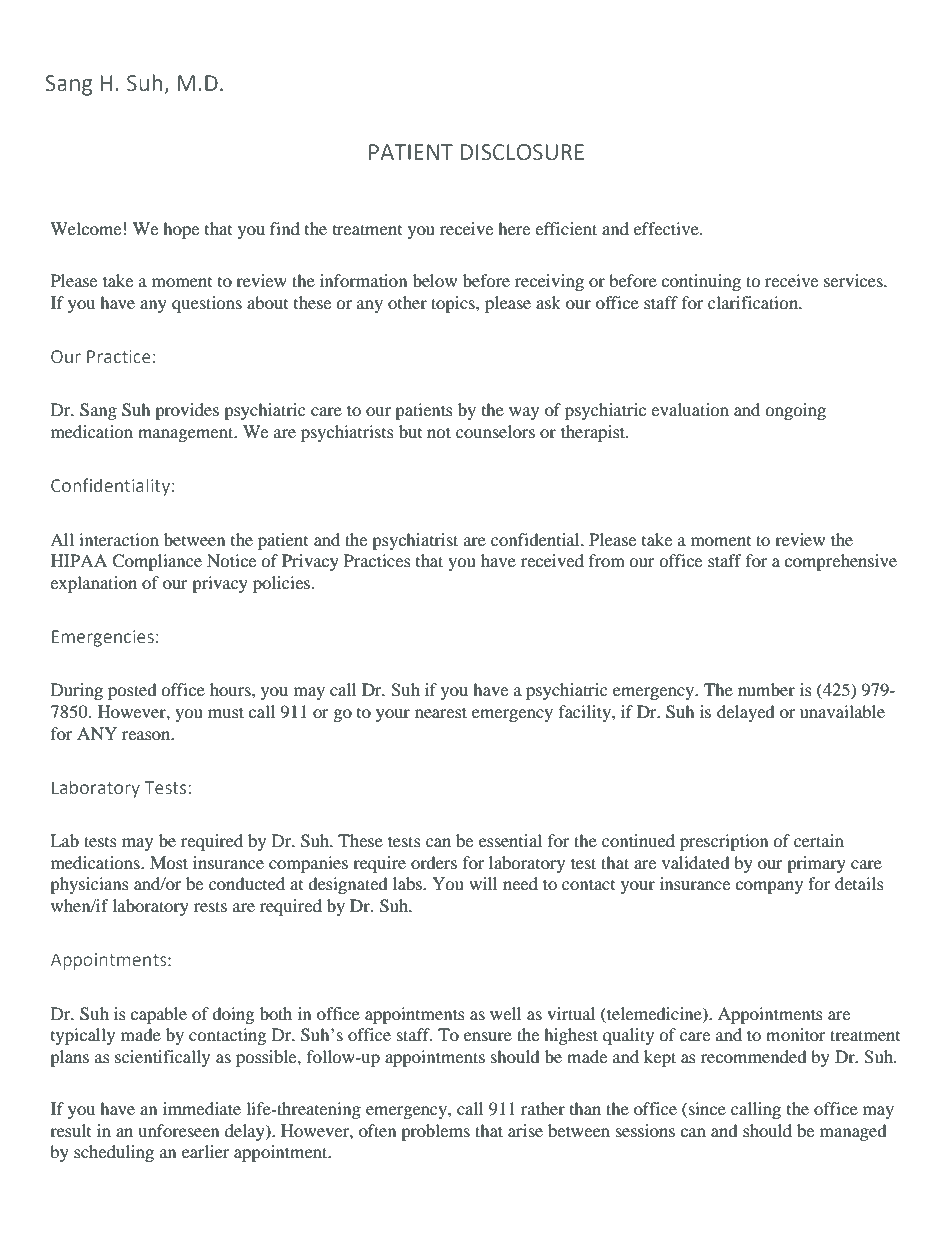 Image resolution: width=952 pixels, height=1233 pixels. I want to click on Emergencies, so click(103, 638).
